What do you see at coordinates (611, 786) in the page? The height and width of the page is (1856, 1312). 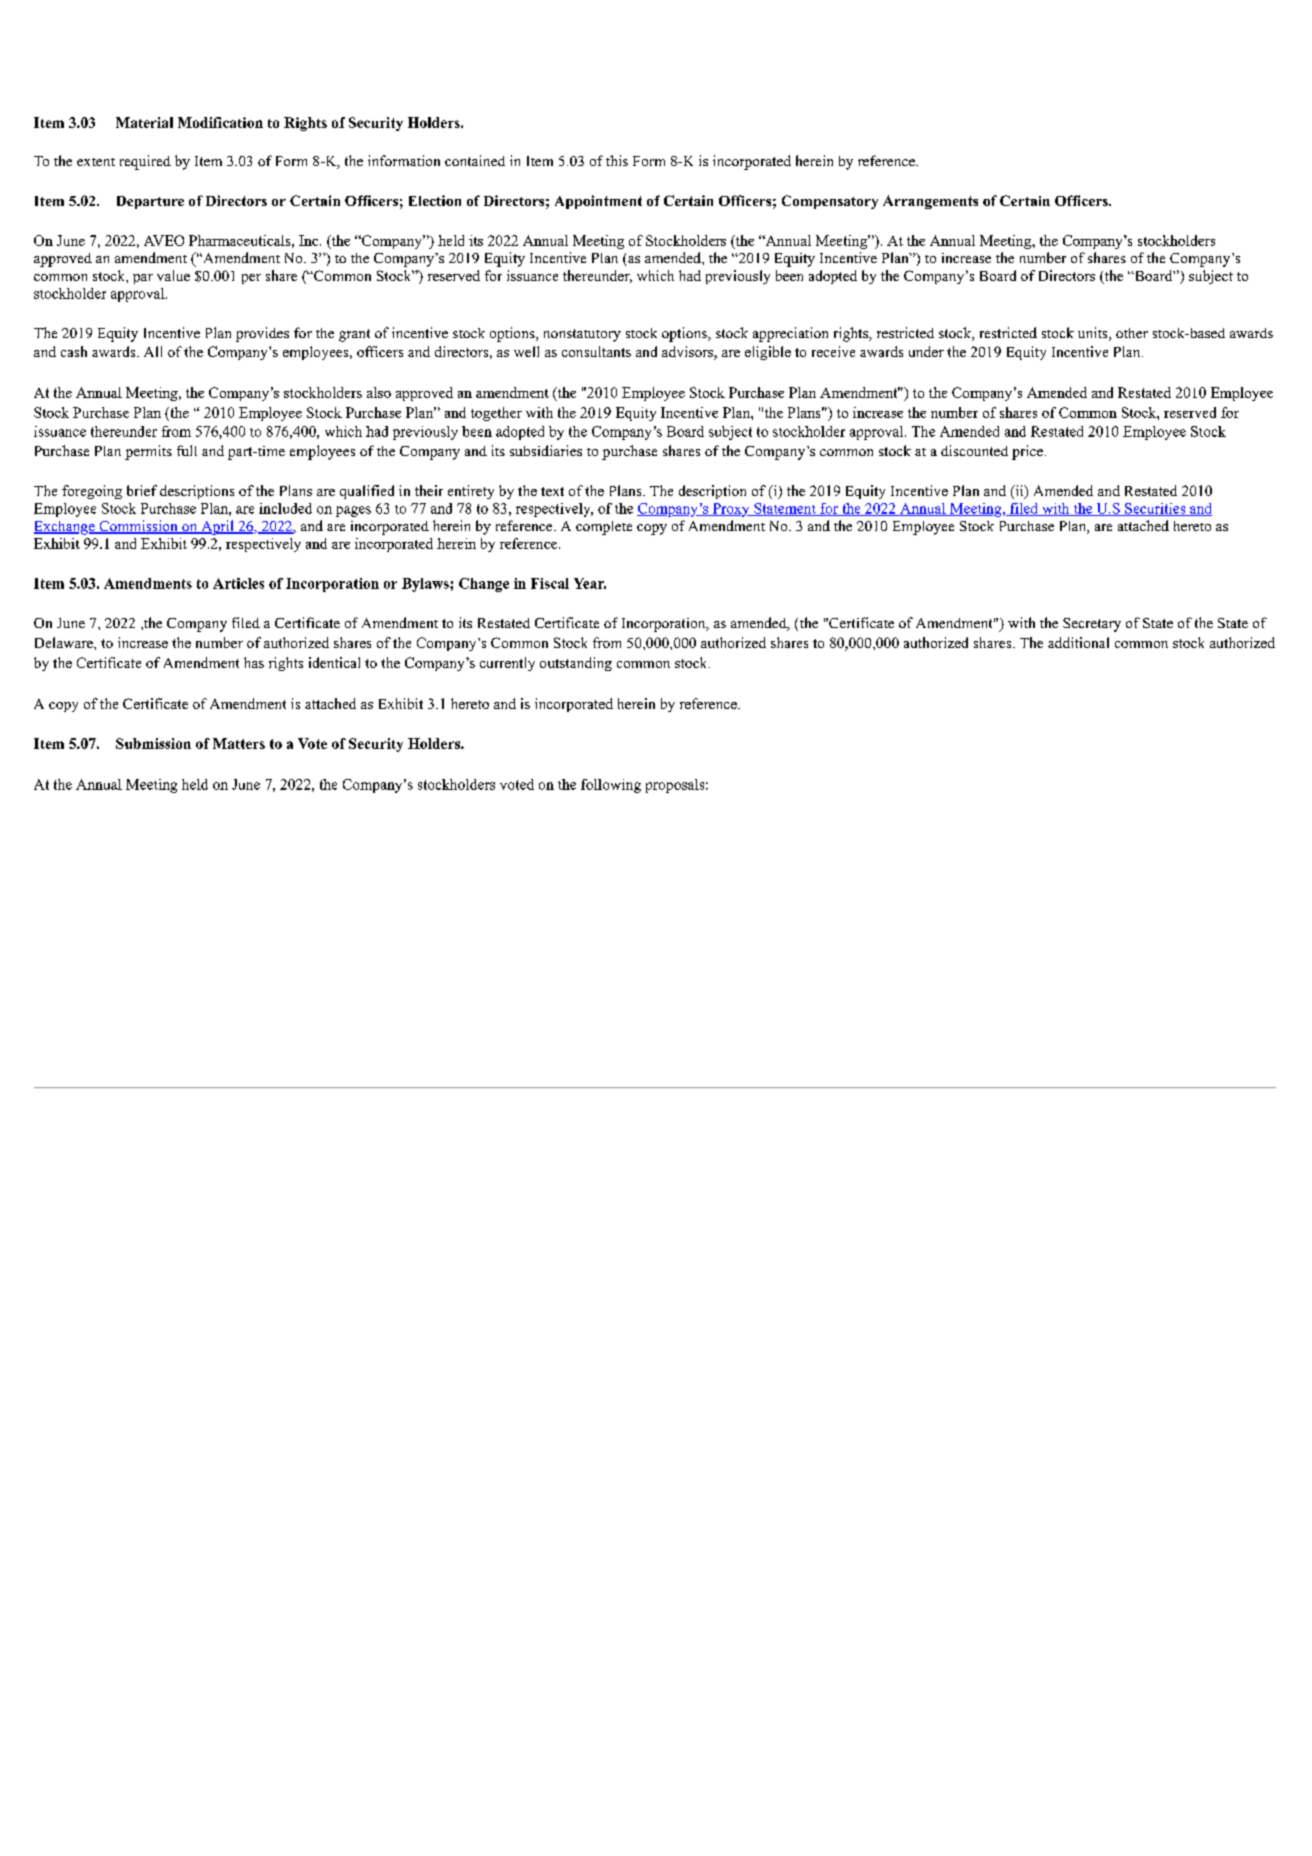 I see `following` at bounding box center [611, 786].
